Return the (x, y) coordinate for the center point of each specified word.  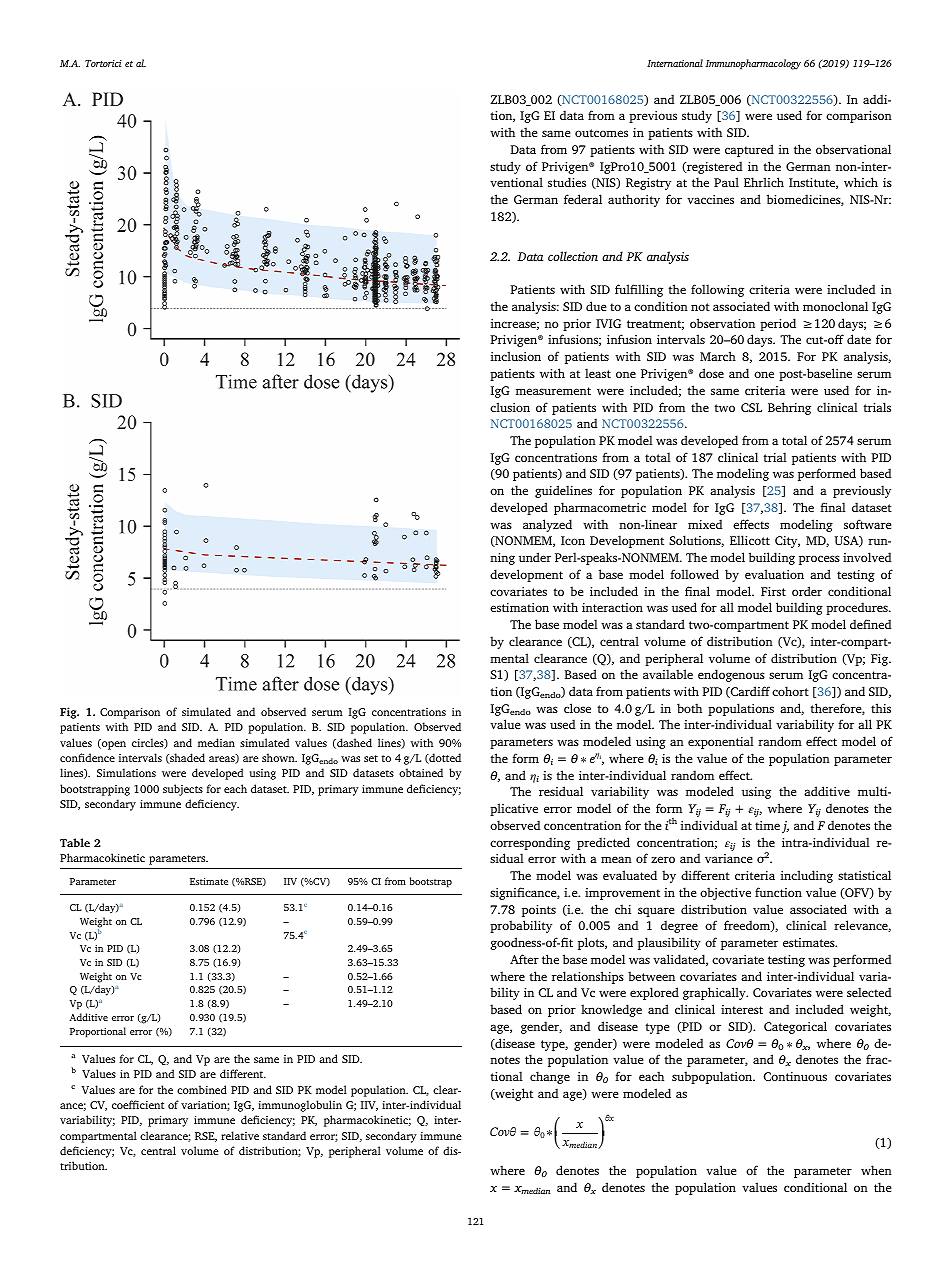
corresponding (530, 843)
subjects (183, 790)
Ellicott (750, 540)
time (767, 825)
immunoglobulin (300, 1106)
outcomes (601, 133)
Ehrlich (764, 182)
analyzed (547, 525)
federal (583, 199)
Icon (573, 540)
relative (240, 1135)
